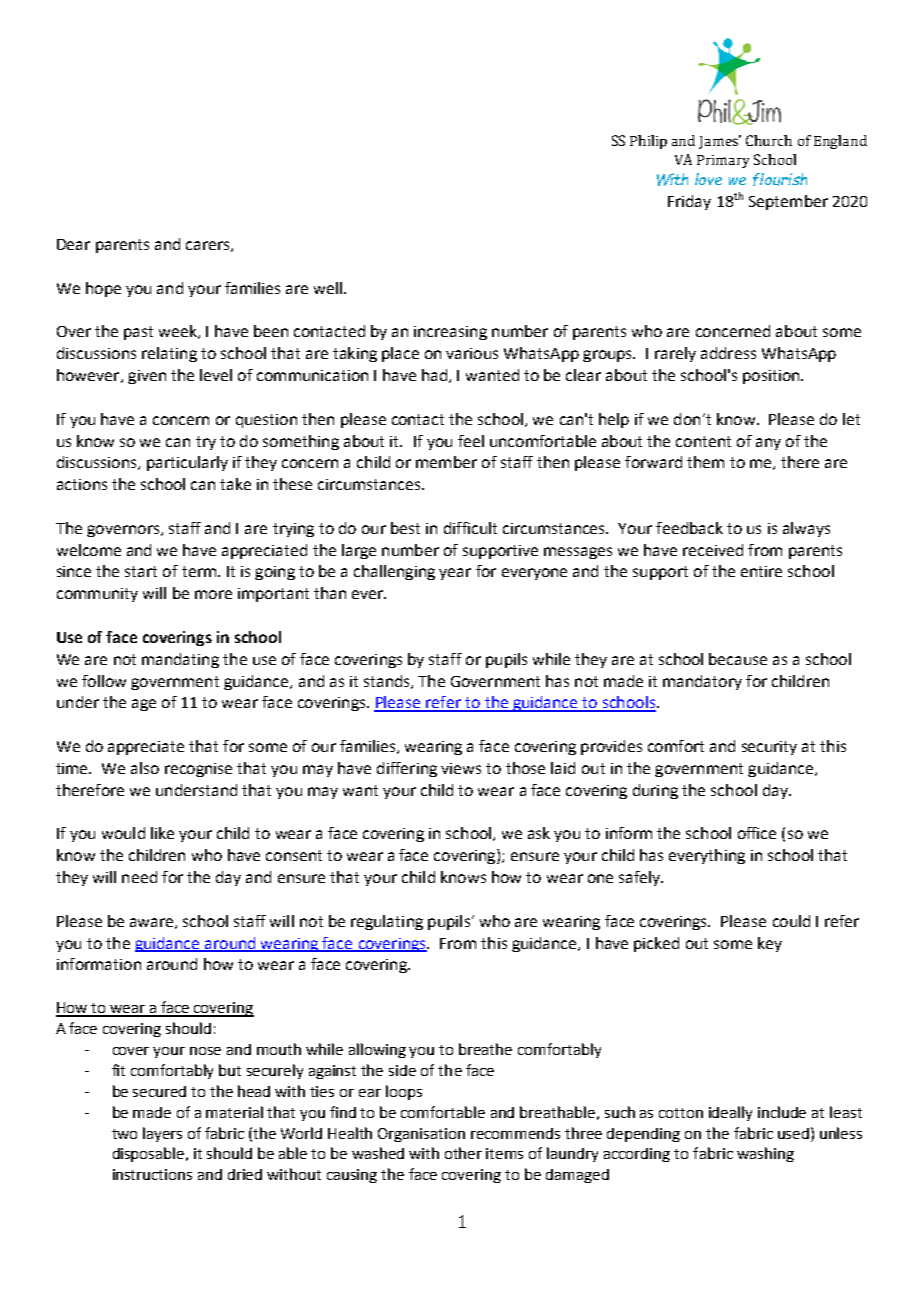  What do you see at coordinates (209, 246) in the page?
I see `carers` at bounding box center [209, 246].
